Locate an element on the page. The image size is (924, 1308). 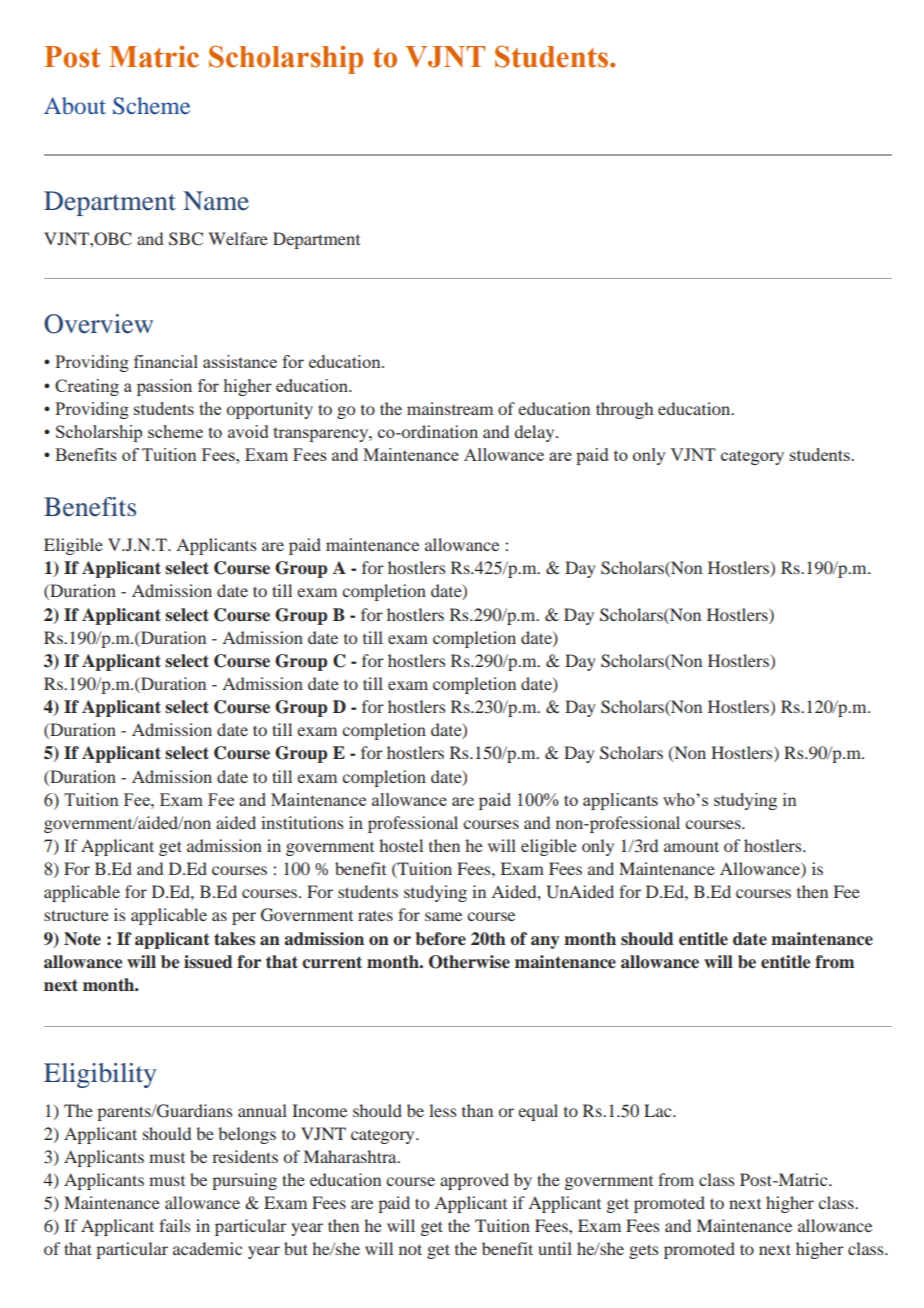
fails is located at coordinates (174, 1225).
